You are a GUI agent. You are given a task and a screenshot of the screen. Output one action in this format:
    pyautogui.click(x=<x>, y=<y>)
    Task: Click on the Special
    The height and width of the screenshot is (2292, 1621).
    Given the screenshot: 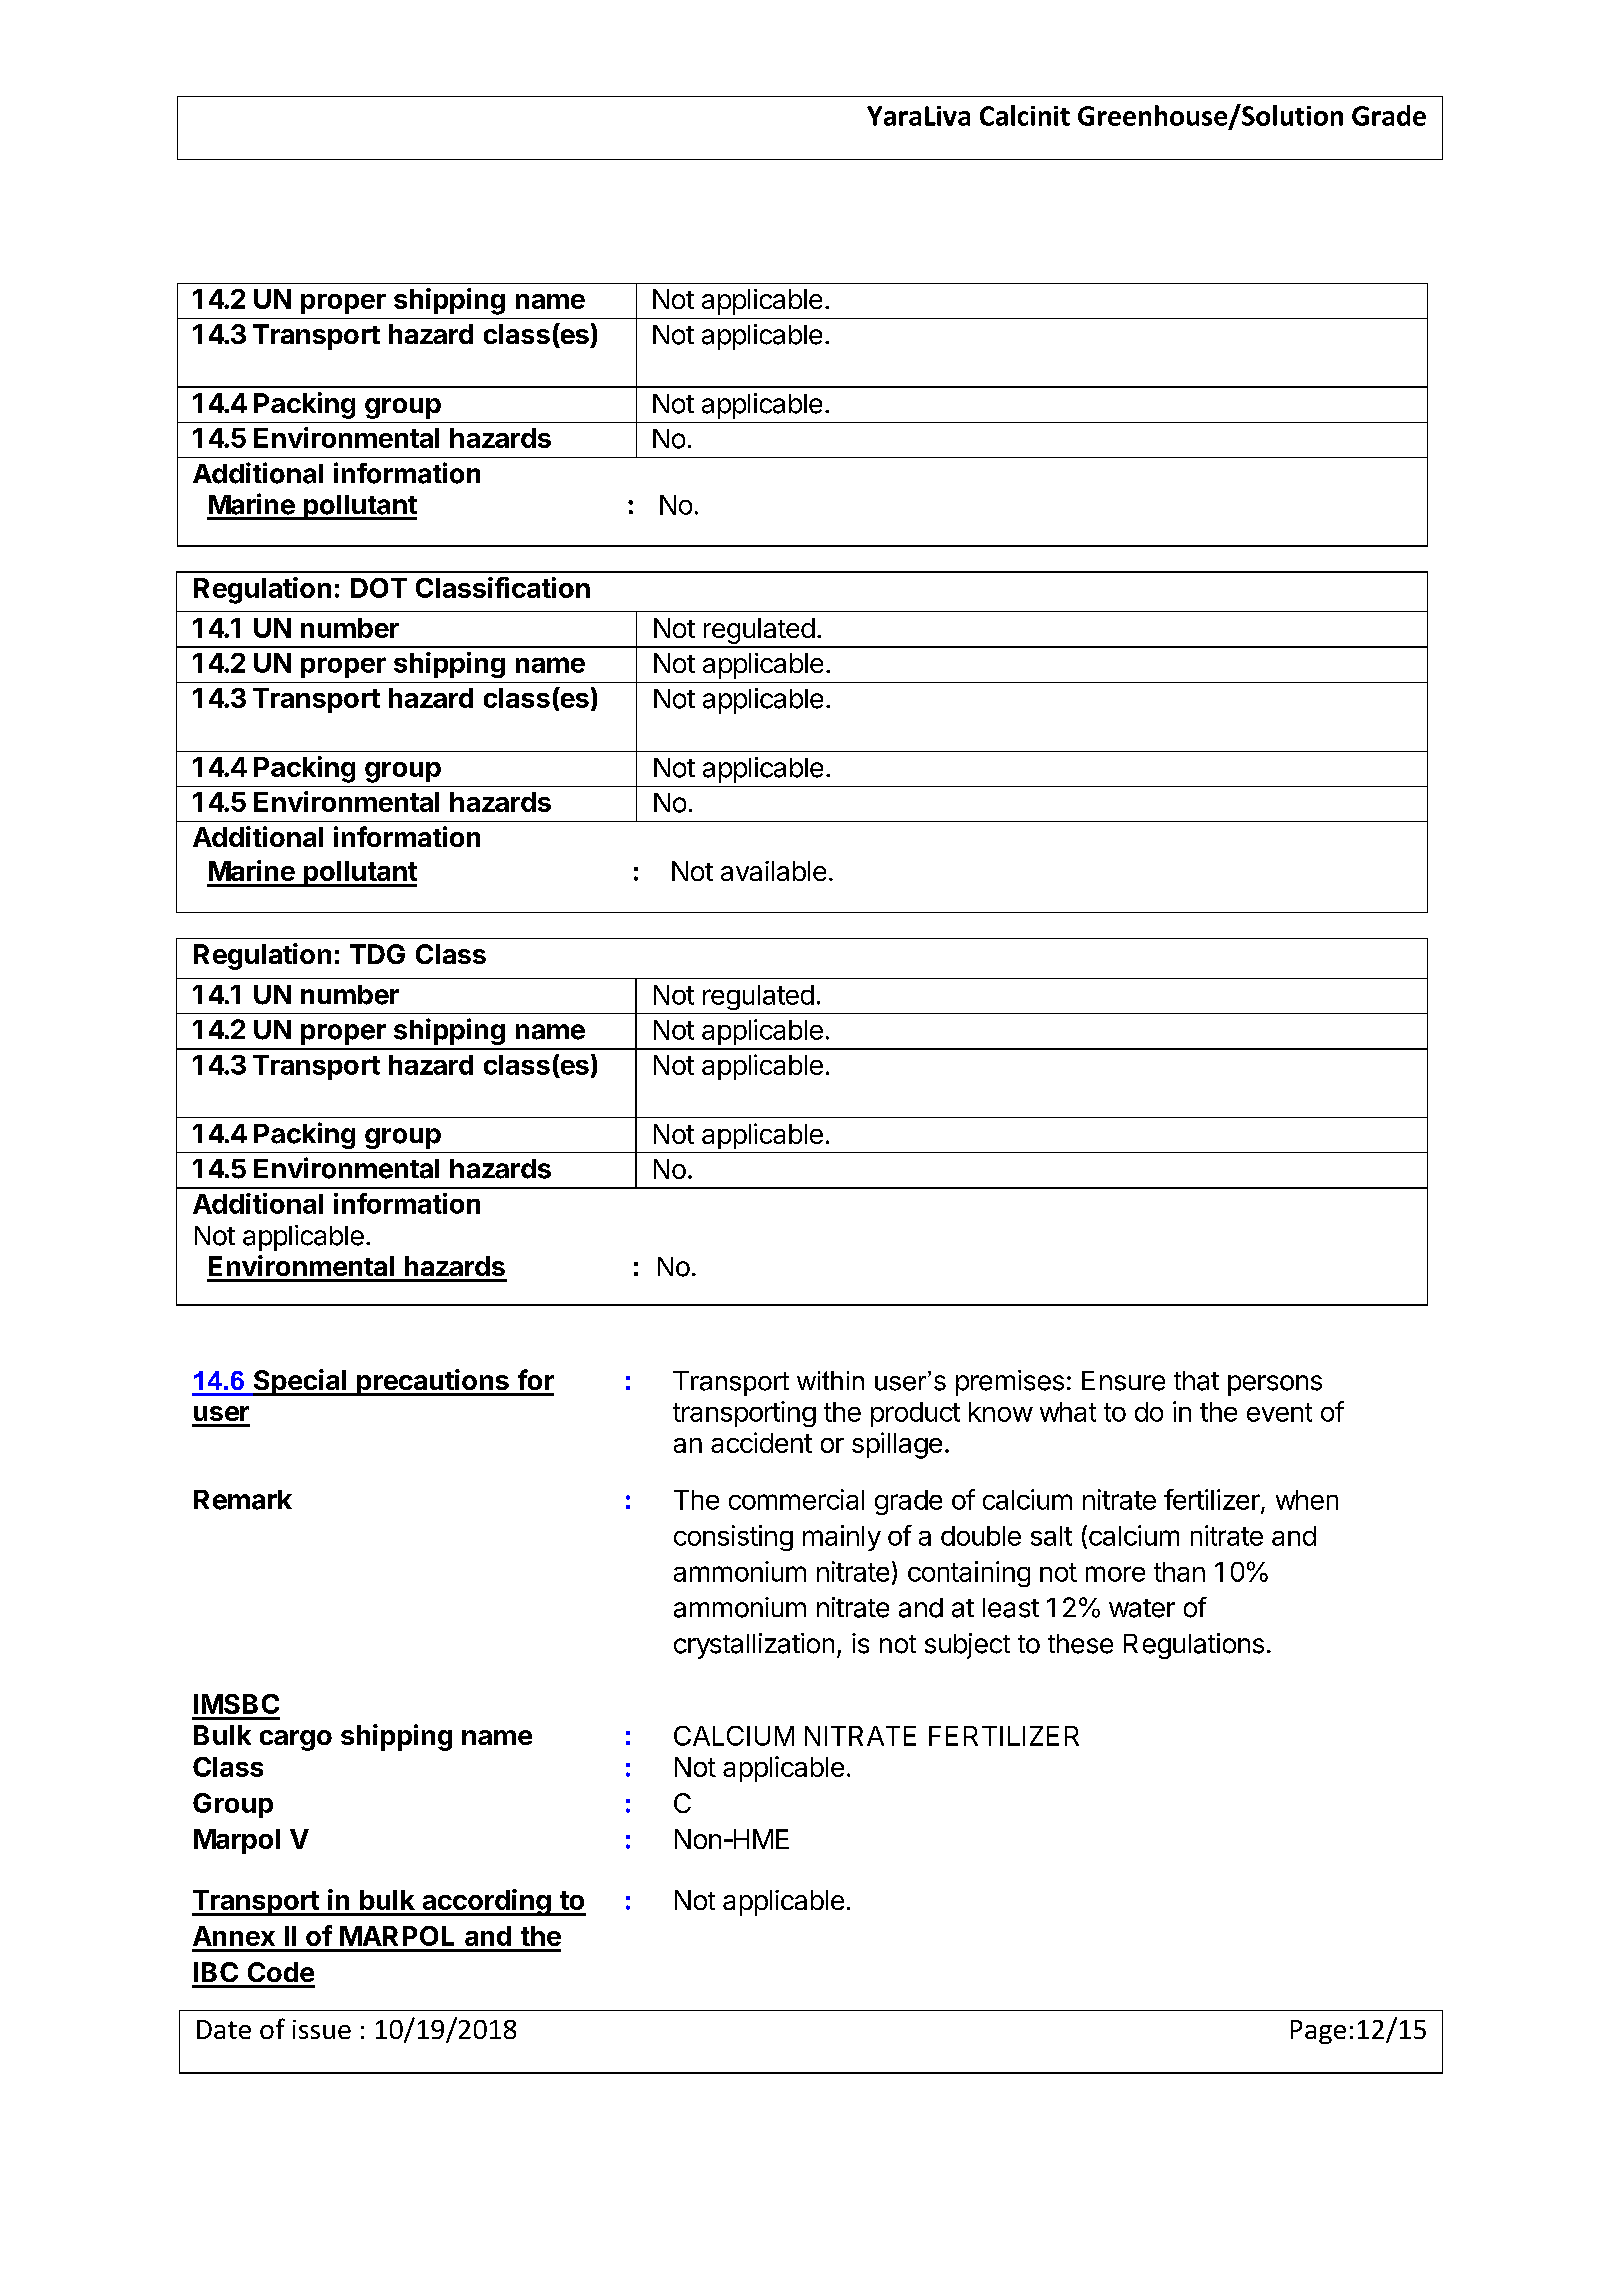 What is the action you would take?
    pyautogui.click(x=299, y=1382)
